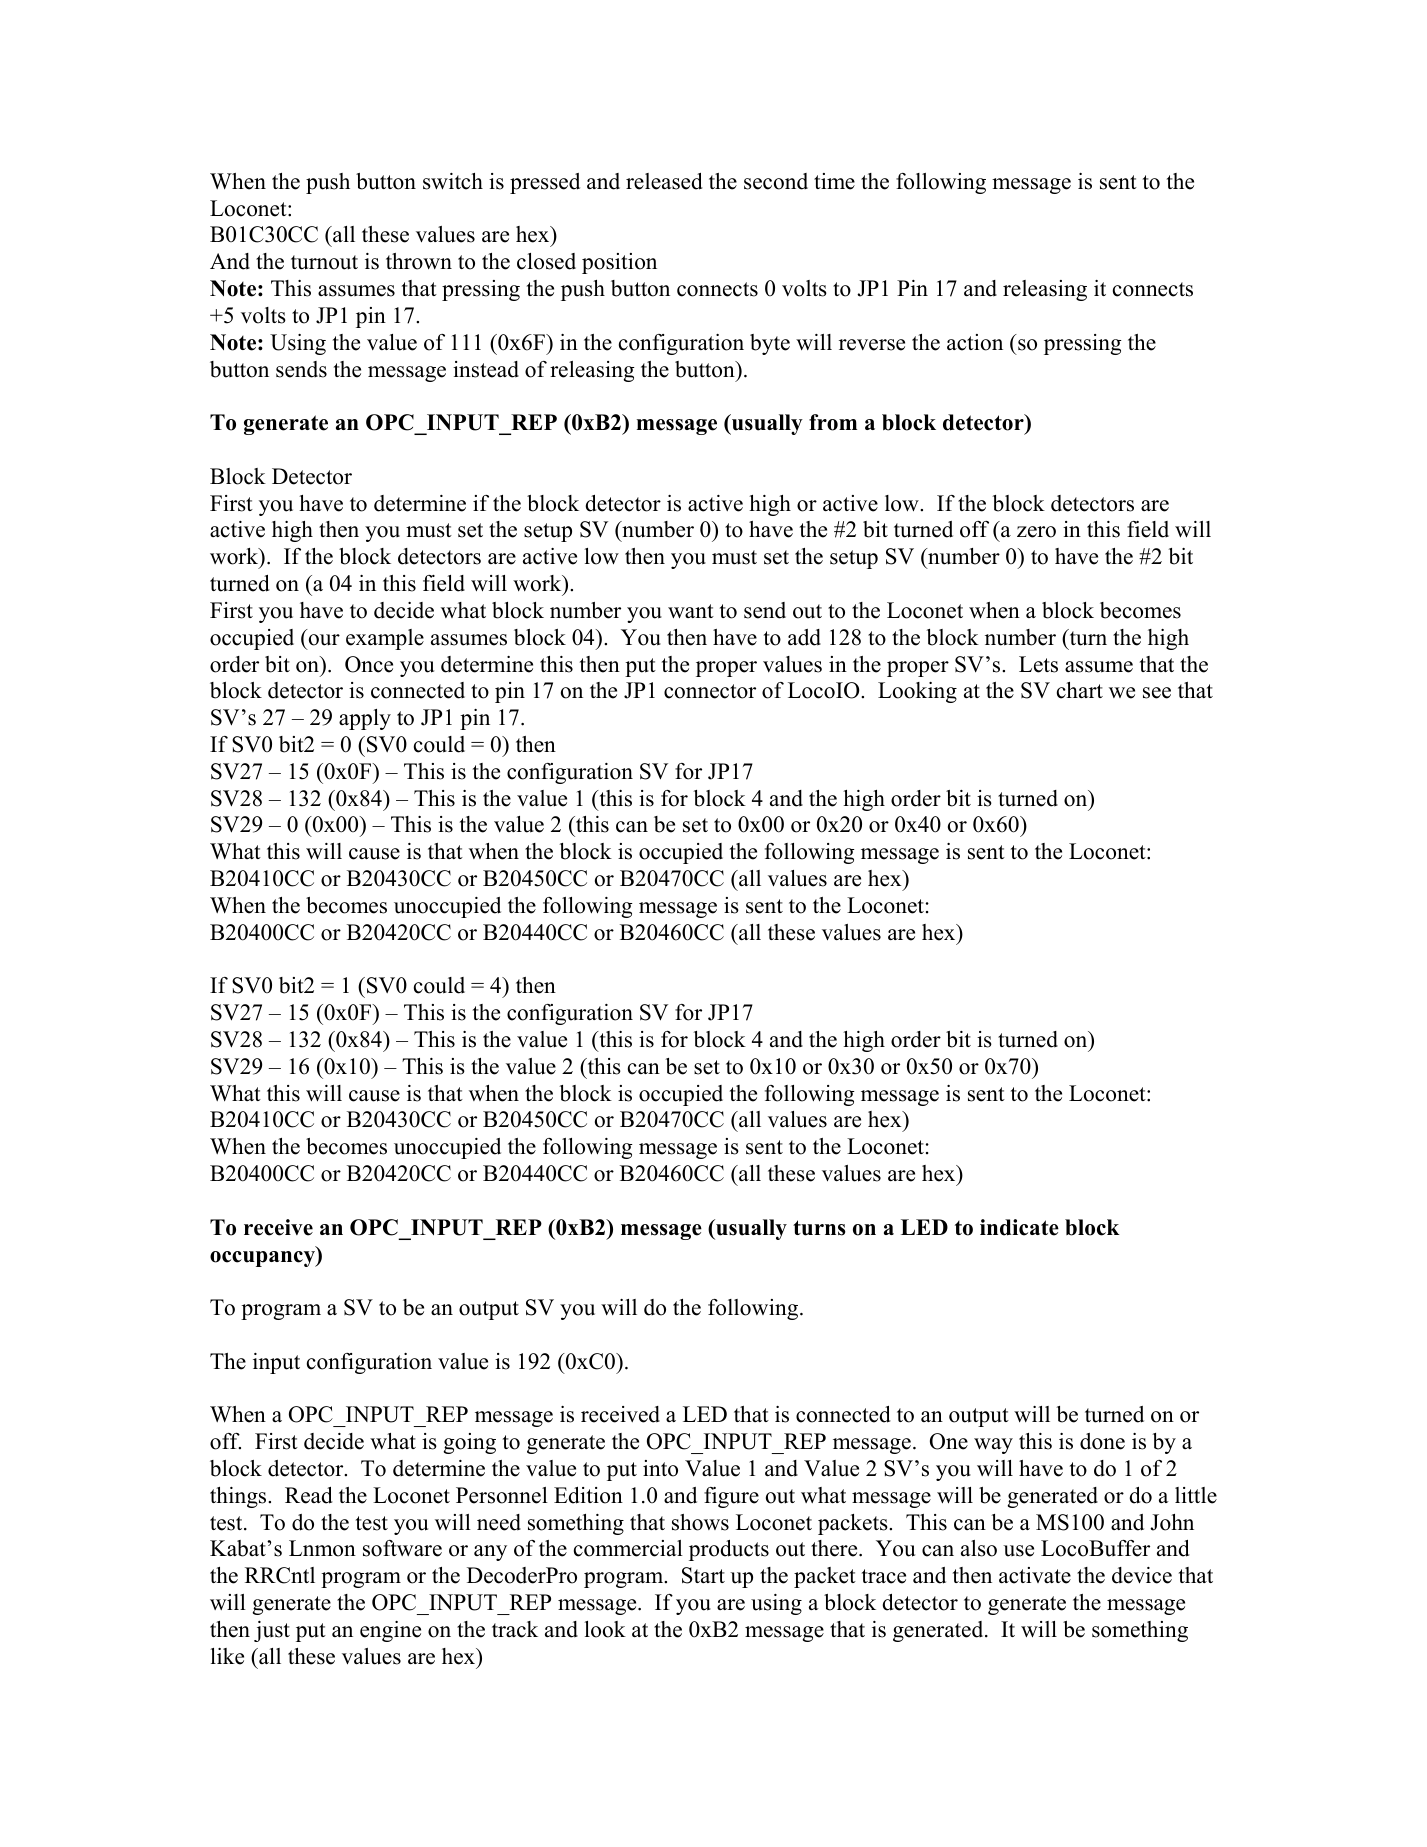  What do you see at coordinates (1080, 690) in the image?
I see `chart` at bounding box center [1080, 690].
